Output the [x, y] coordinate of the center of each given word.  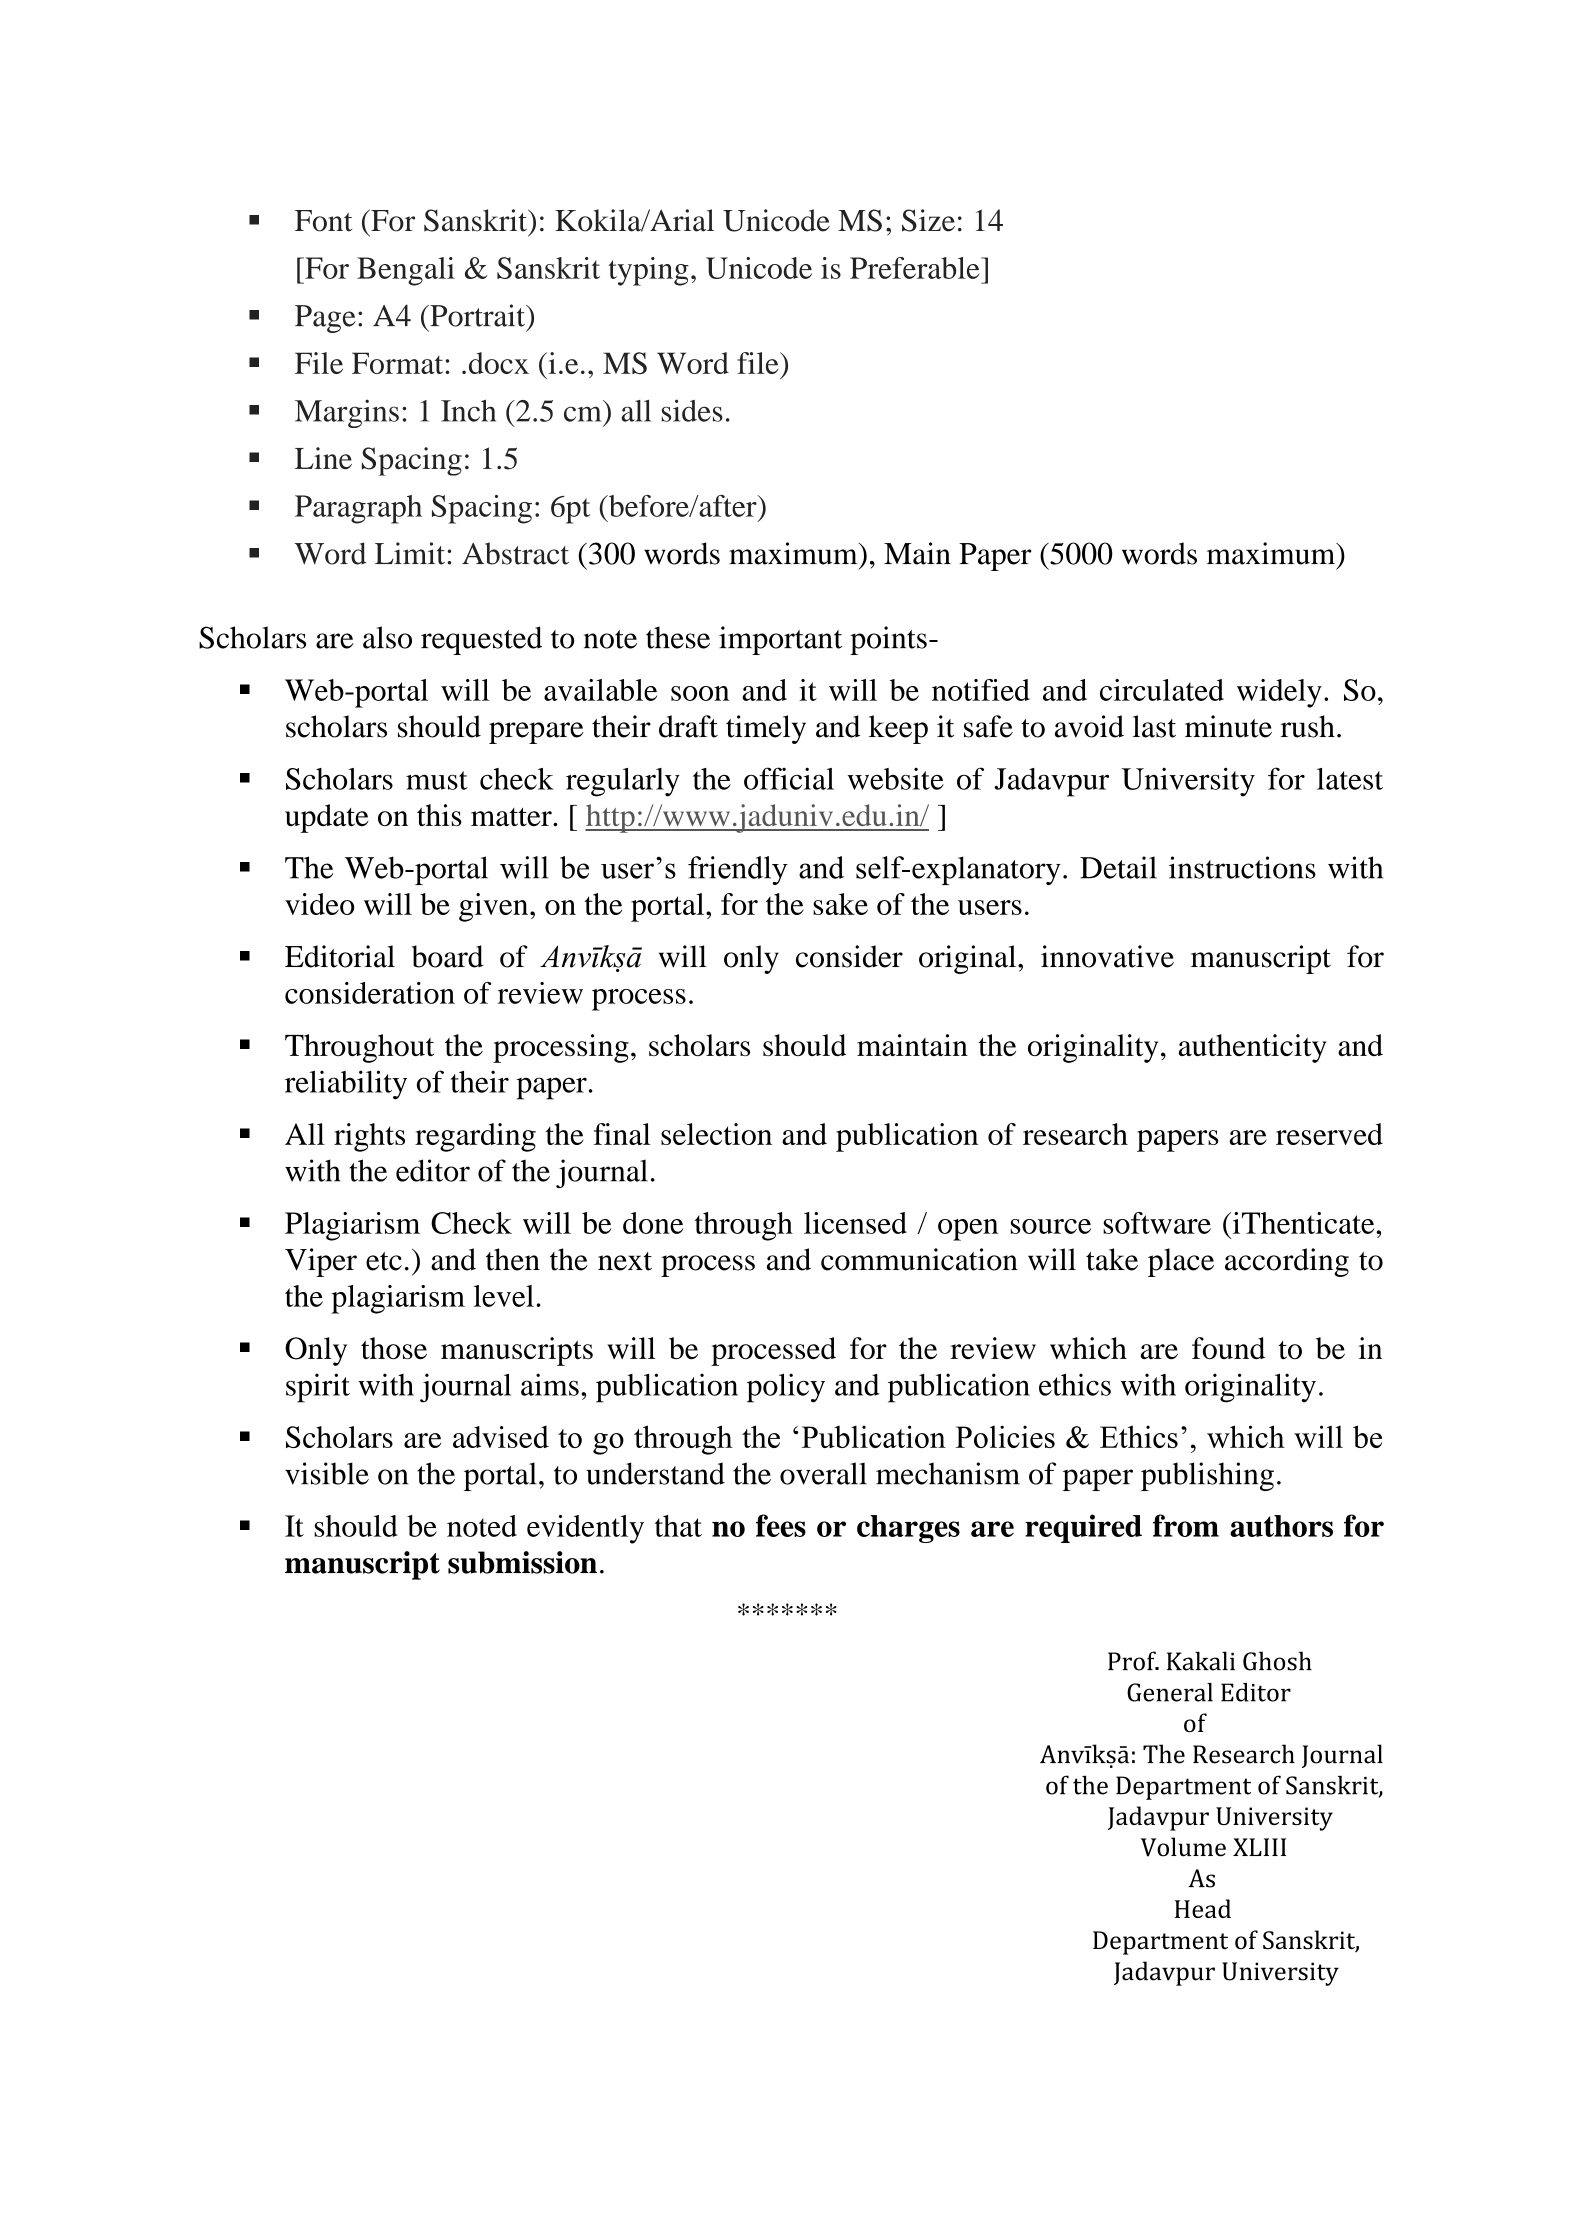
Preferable [916, 268]
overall [823, 1473]
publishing [1207, 1476]
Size [928, 220]
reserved [1329, 1134]
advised [501, 1436]
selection [716, 1134]
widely [1279, 693]
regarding [475, 1137]
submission [522, 1562]
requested [481, 640]
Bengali [406, 271]
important [780, 640]
